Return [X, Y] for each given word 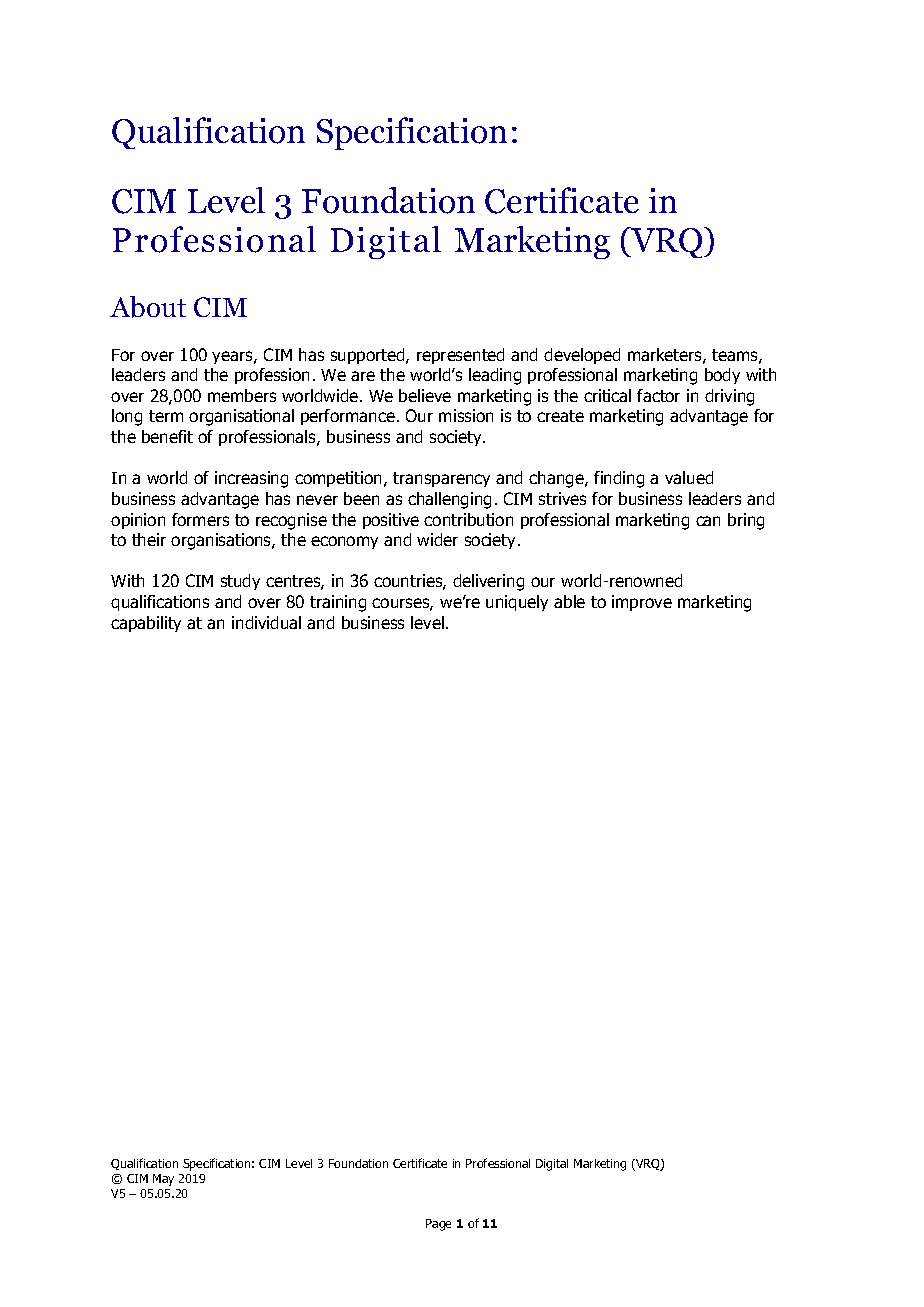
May [163, 1180]
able [569, 601]
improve [642, 603]
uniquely [517, 603]
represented [460, 356]
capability [146, 624]
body [722, 376]
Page [438, 1225]
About [148, 307]
